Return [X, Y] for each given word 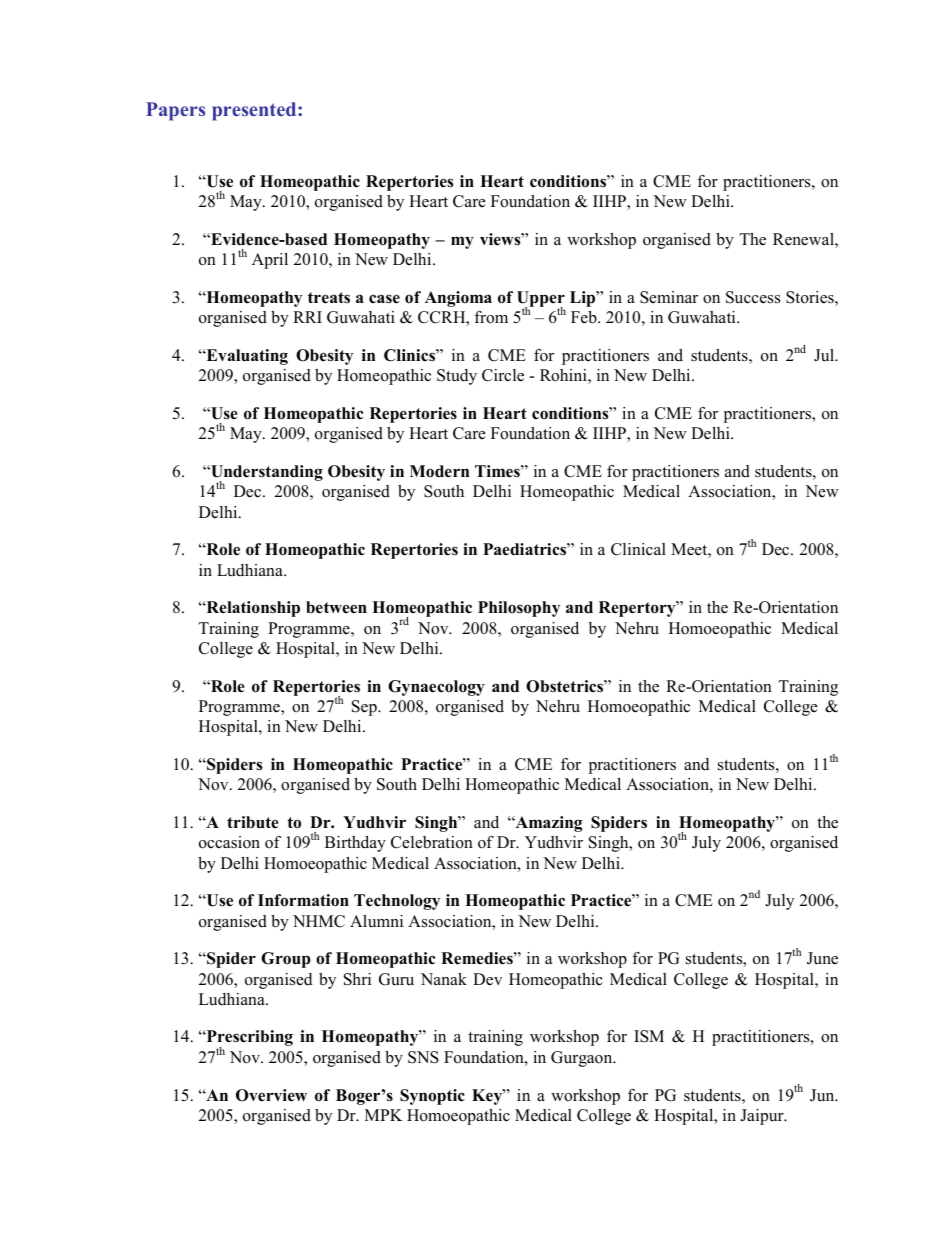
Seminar [669, 297]
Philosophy [519, 609]
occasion [229, 842]
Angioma [458, 299]
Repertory [638, 609]
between [336, 607]
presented [255, 111]
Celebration [432, 842]
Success [753, 297]
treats [329, 298]
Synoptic [432, 1097]
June [822, 958]
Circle [503, 375]
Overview [271, 1095]
